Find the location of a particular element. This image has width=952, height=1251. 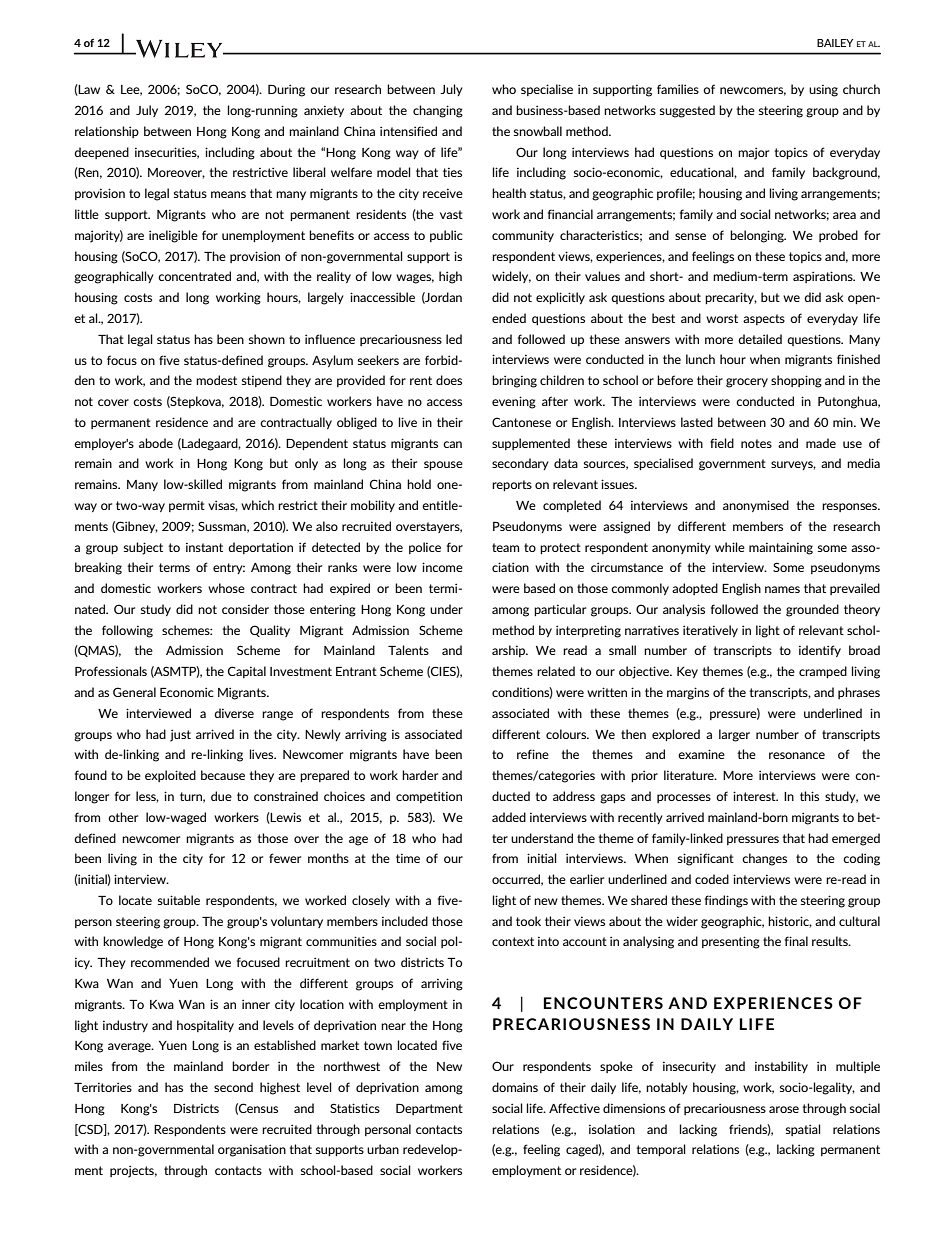

During is located at coordinates (286, 90).
